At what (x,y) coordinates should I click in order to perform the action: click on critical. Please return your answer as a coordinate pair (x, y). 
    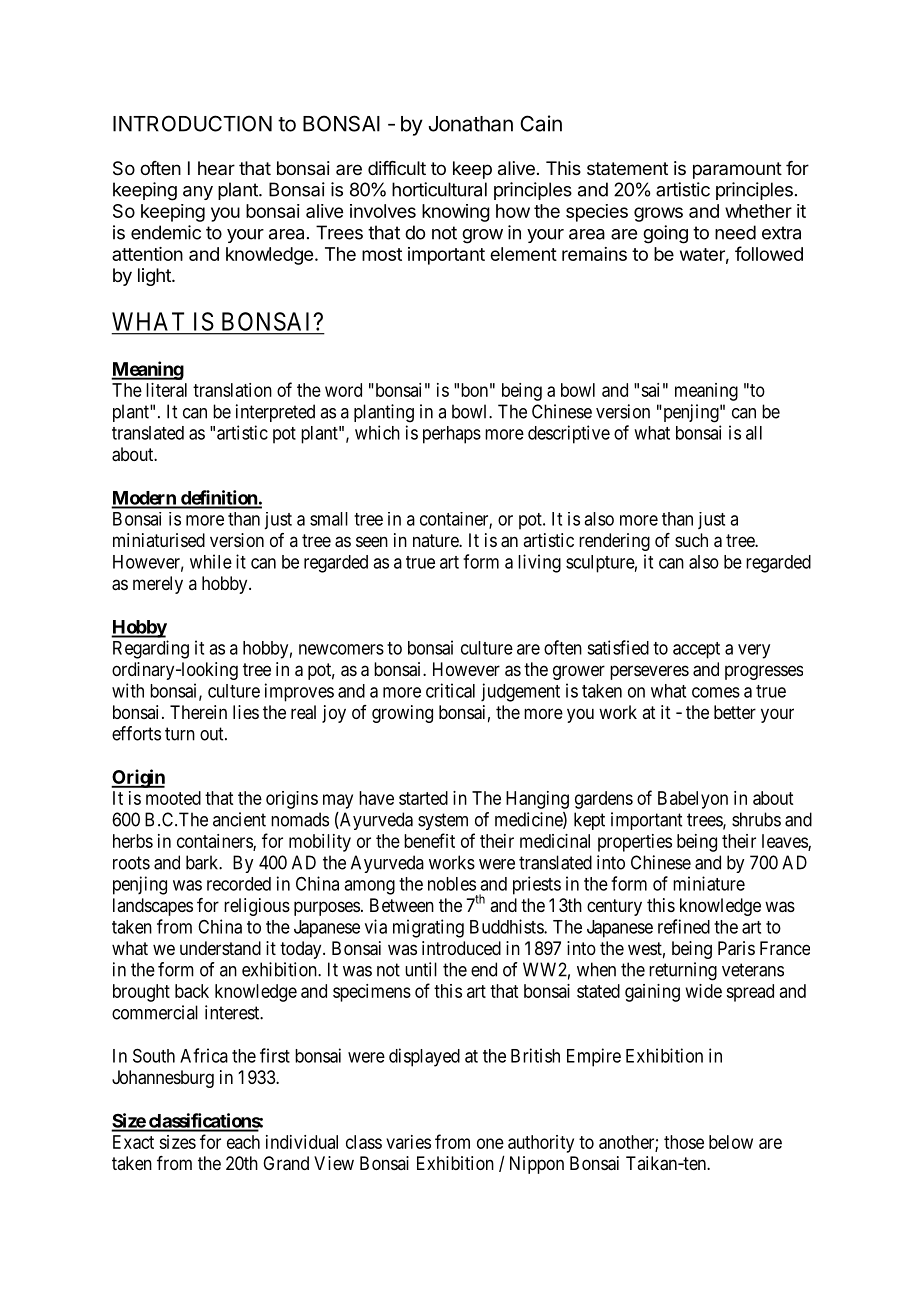
    Looking at the image, I should click on (450, 690).
